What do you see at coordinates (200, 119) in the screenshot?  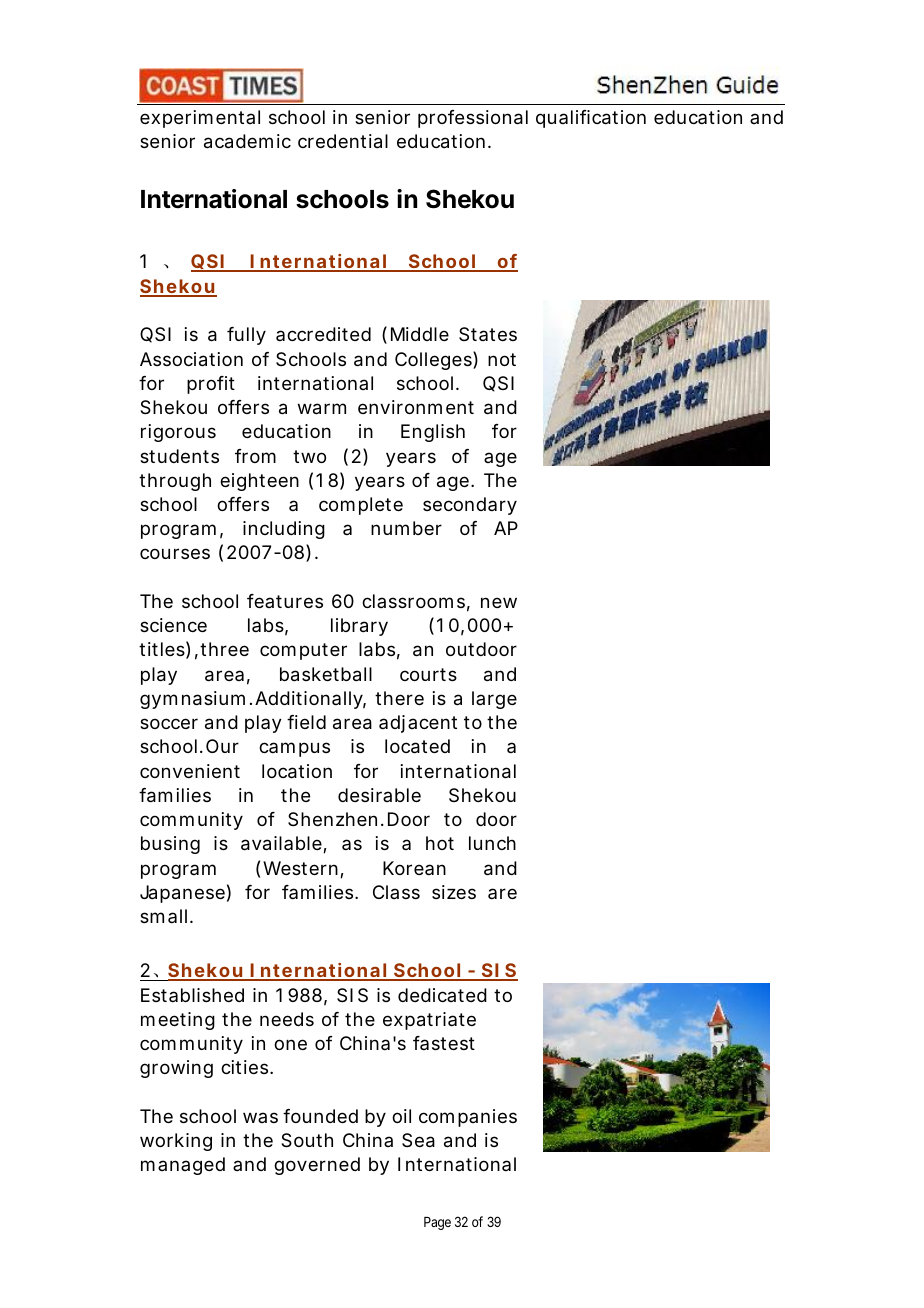 I see `experimental` at bounding box center [200, 119].
